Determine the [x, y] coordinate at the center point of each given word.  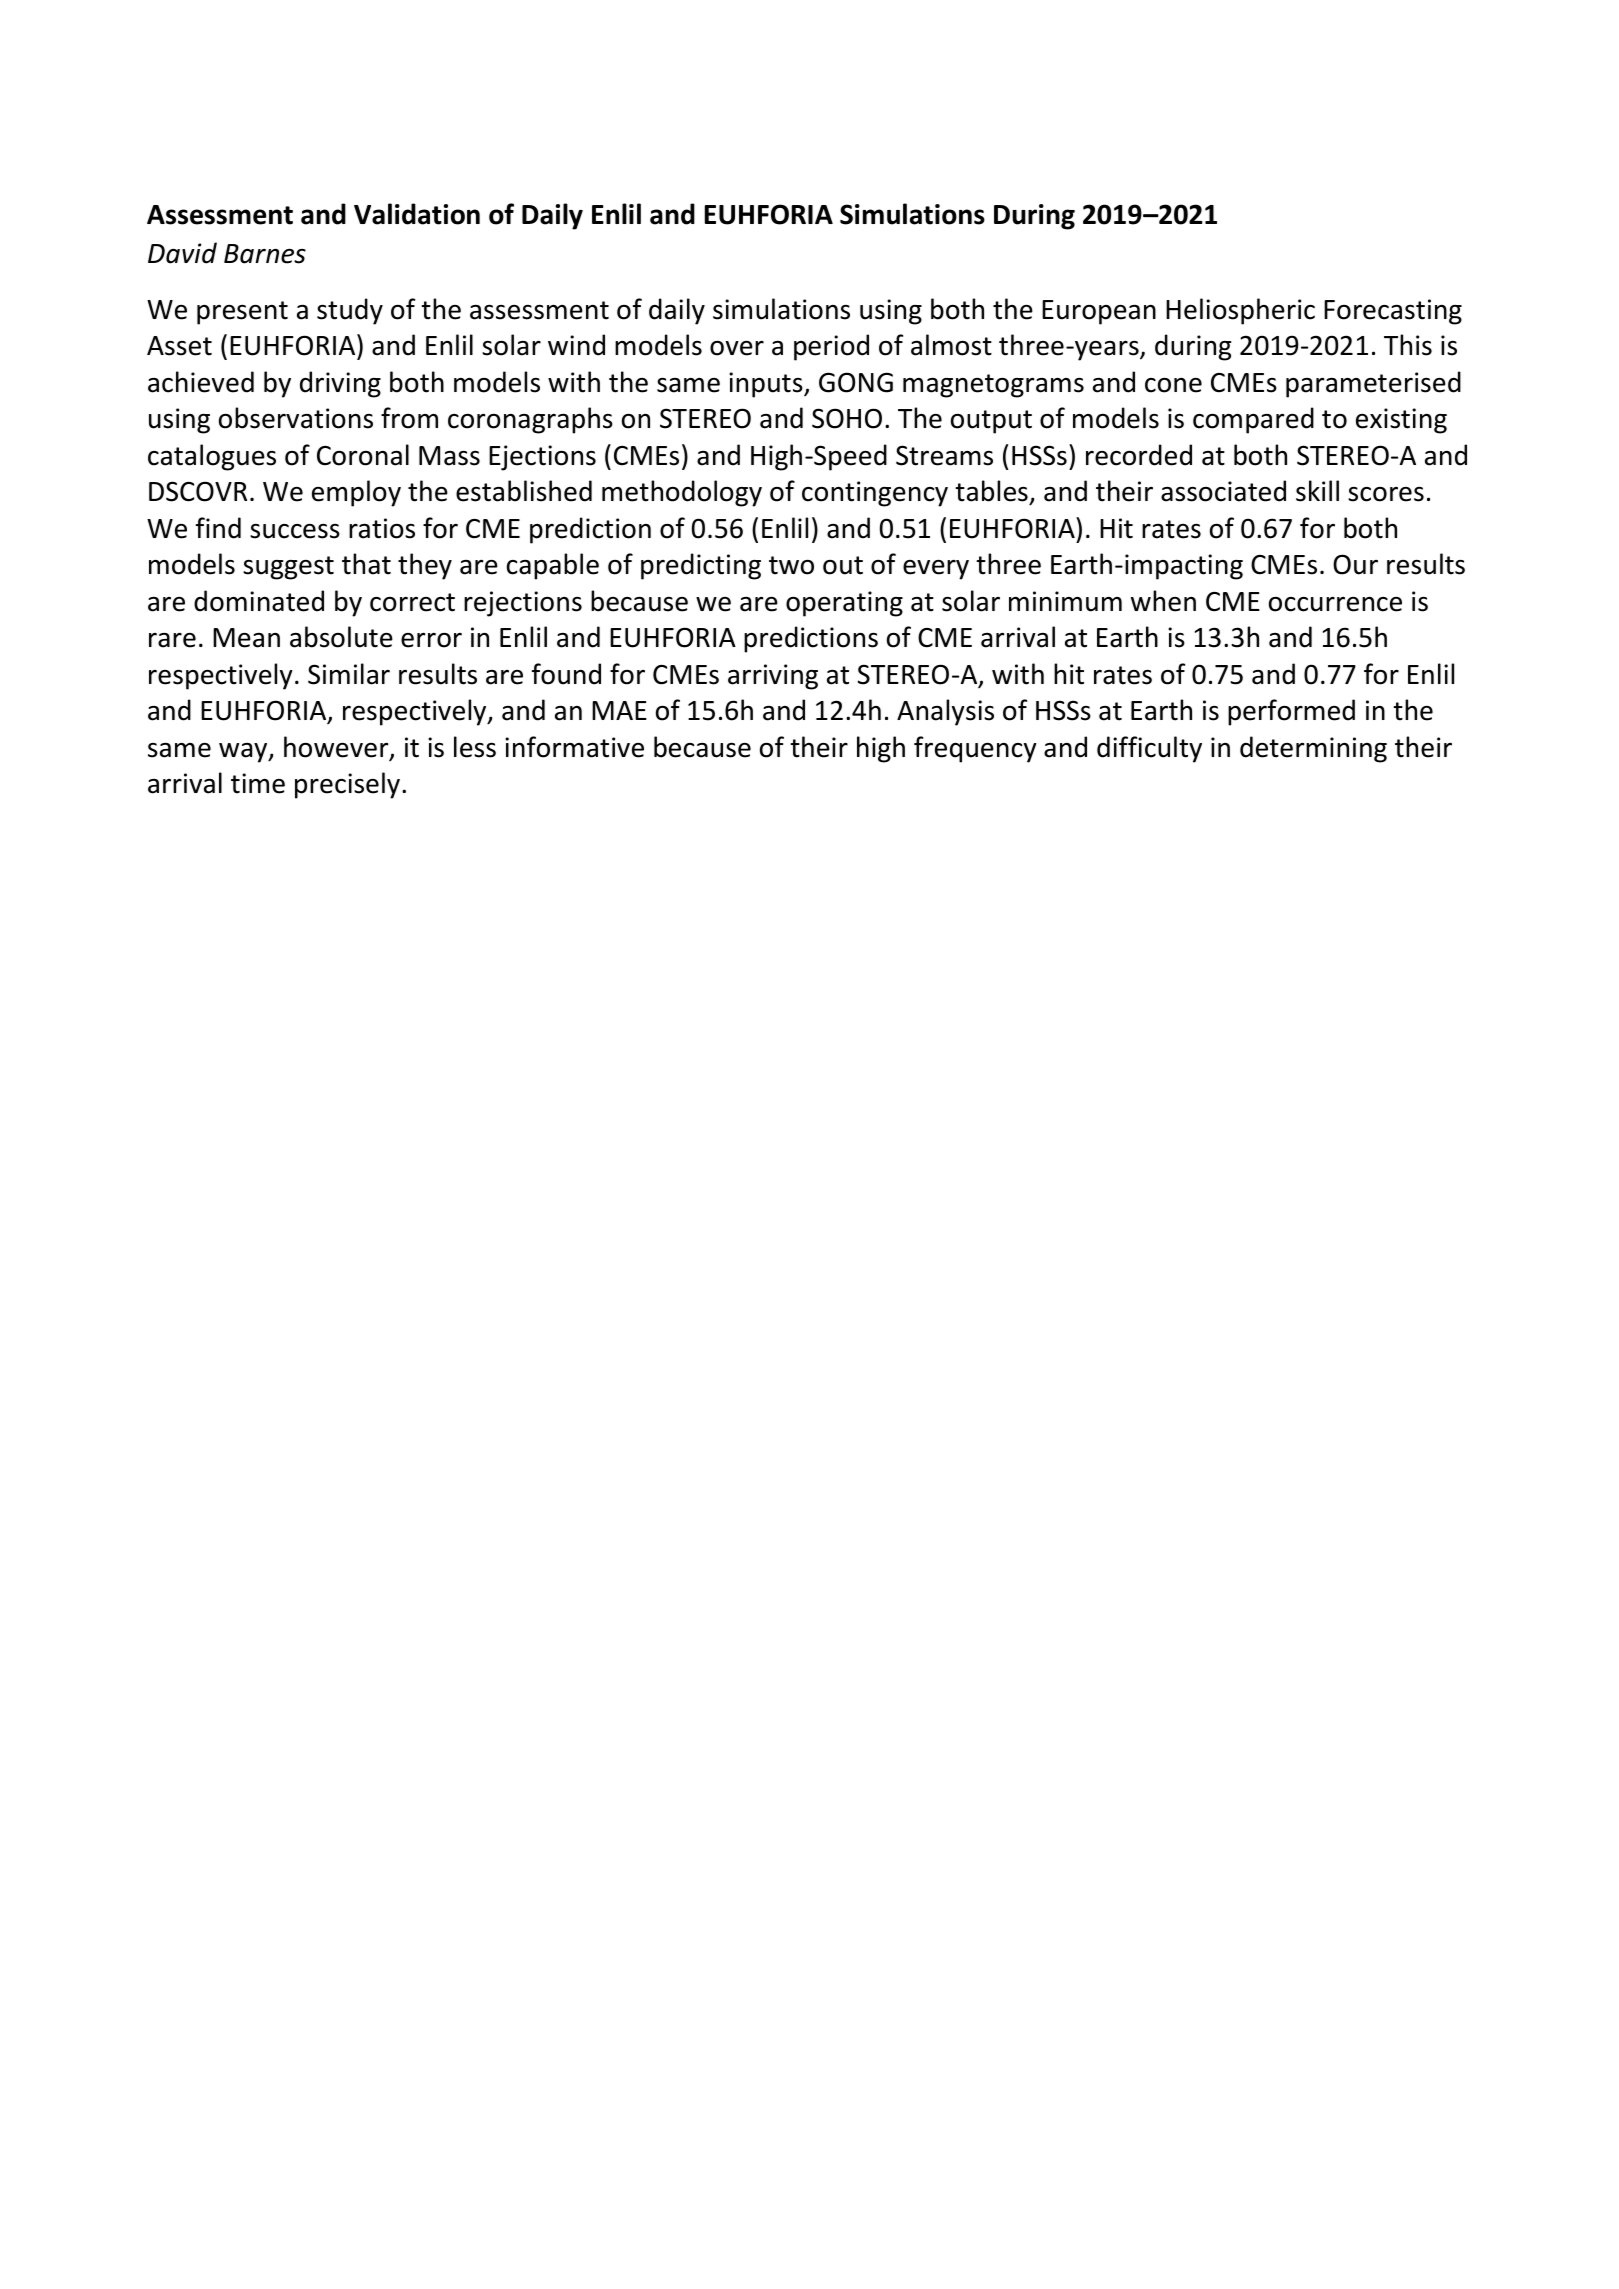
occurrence [1335, 604]
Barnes [265, 254]
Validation [417, 214]
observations [296, 418]
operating [844, 604]
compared [1253, 420]
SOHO [847, 418]
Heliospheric [1240, 311]
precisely [349, 785]
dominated [259, 601]
